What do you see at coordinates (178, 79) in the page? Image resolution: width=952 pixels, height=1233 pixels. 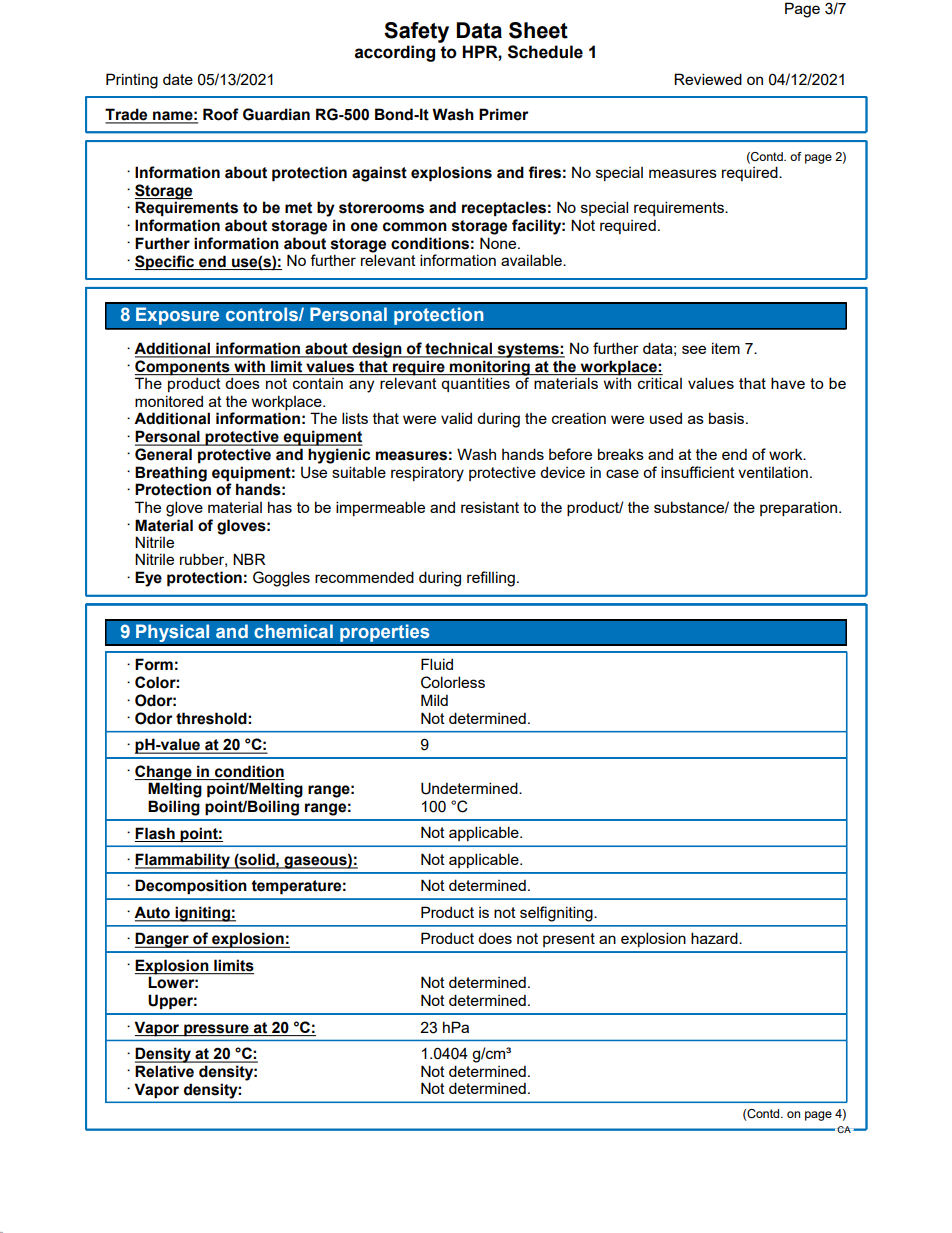 I see `date` at bounding box center [178, 79].
